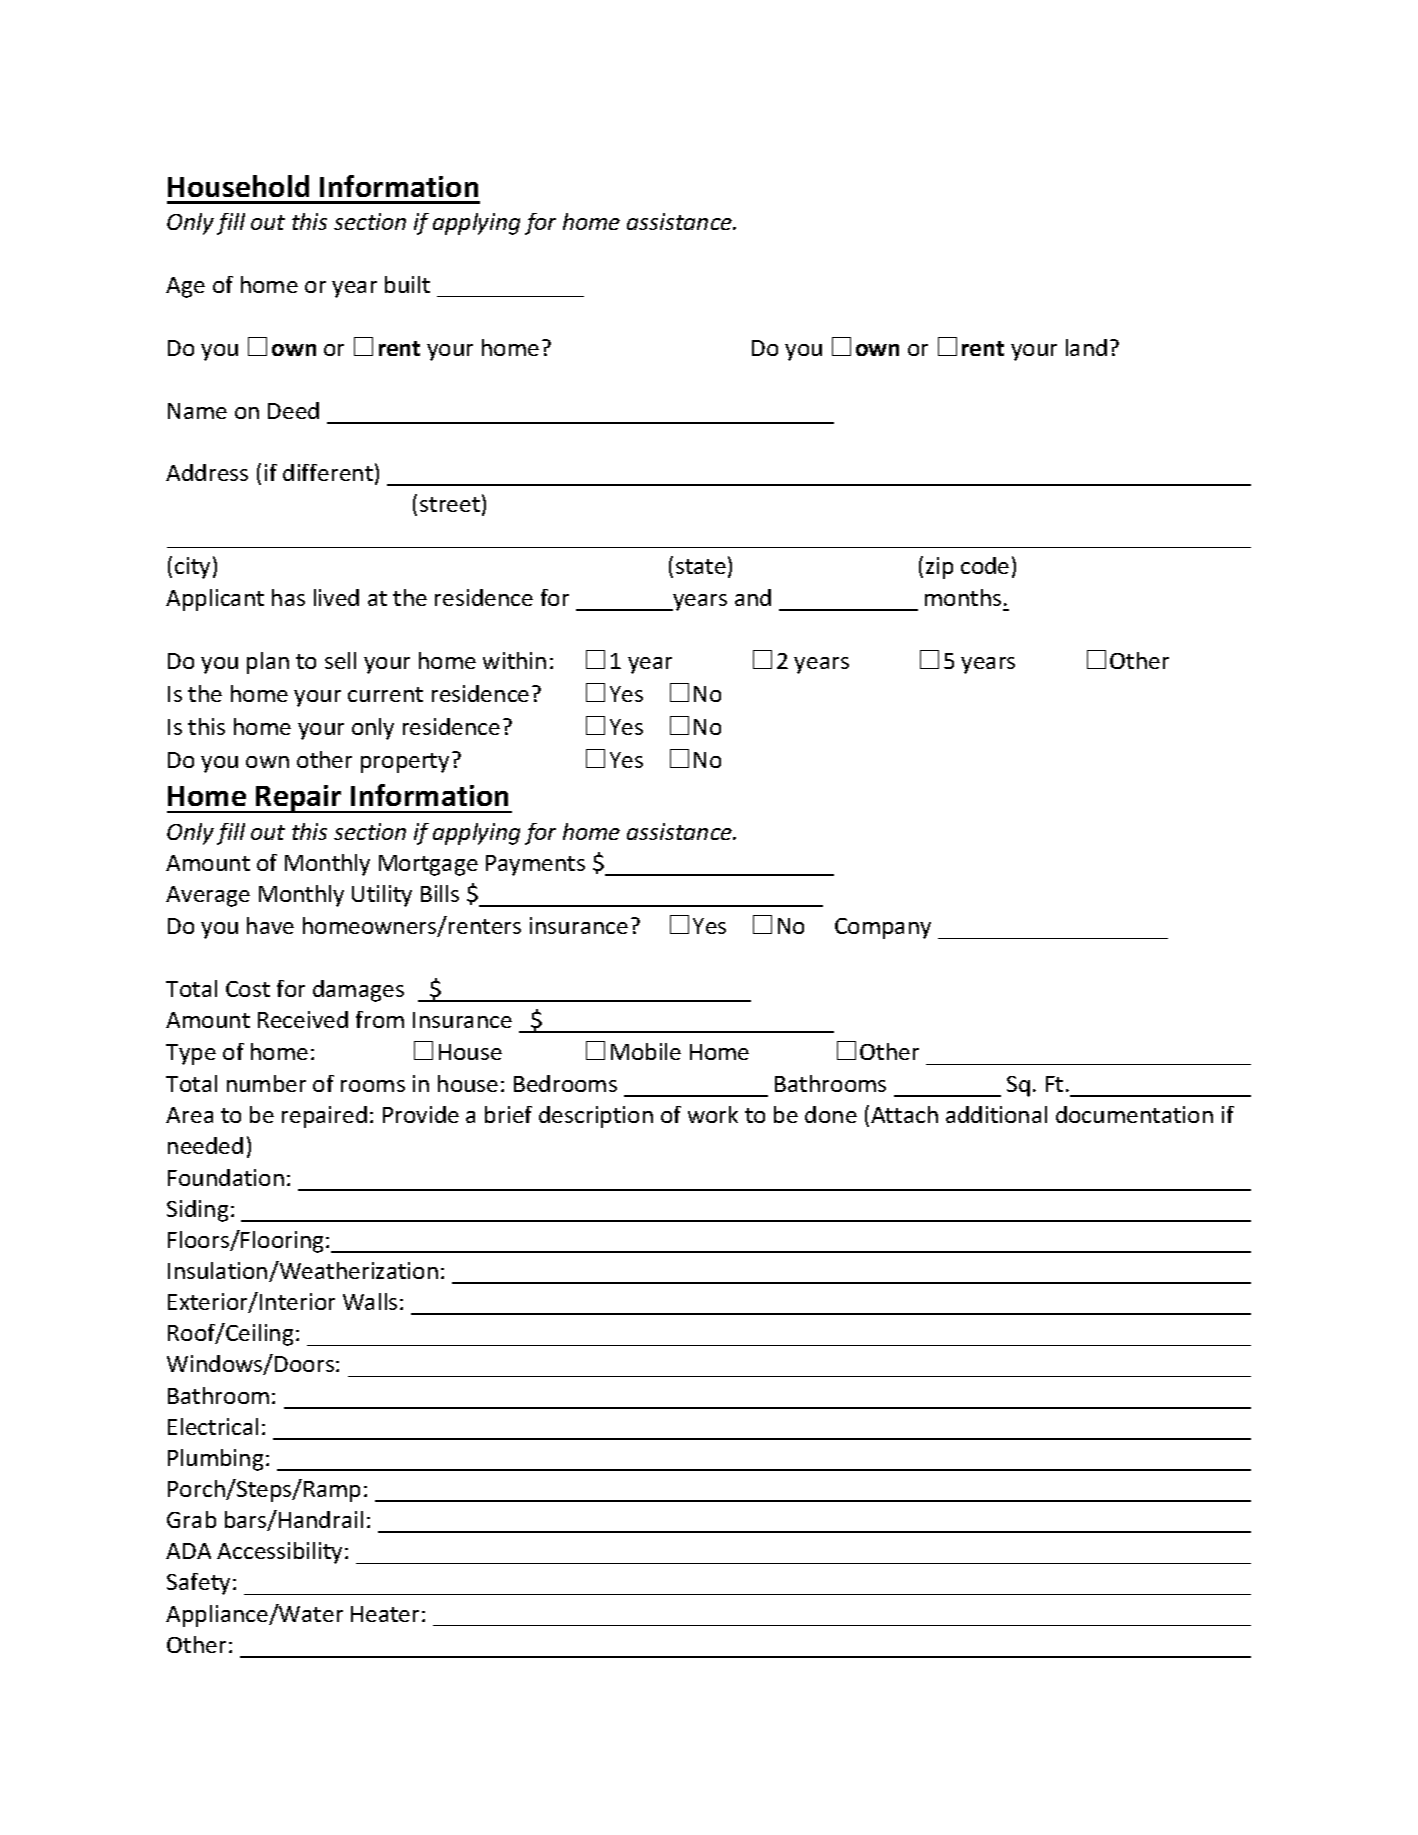 The width and height of the screenshot is (1418, 1835). I want to click on Payments, so click(535, 865).
